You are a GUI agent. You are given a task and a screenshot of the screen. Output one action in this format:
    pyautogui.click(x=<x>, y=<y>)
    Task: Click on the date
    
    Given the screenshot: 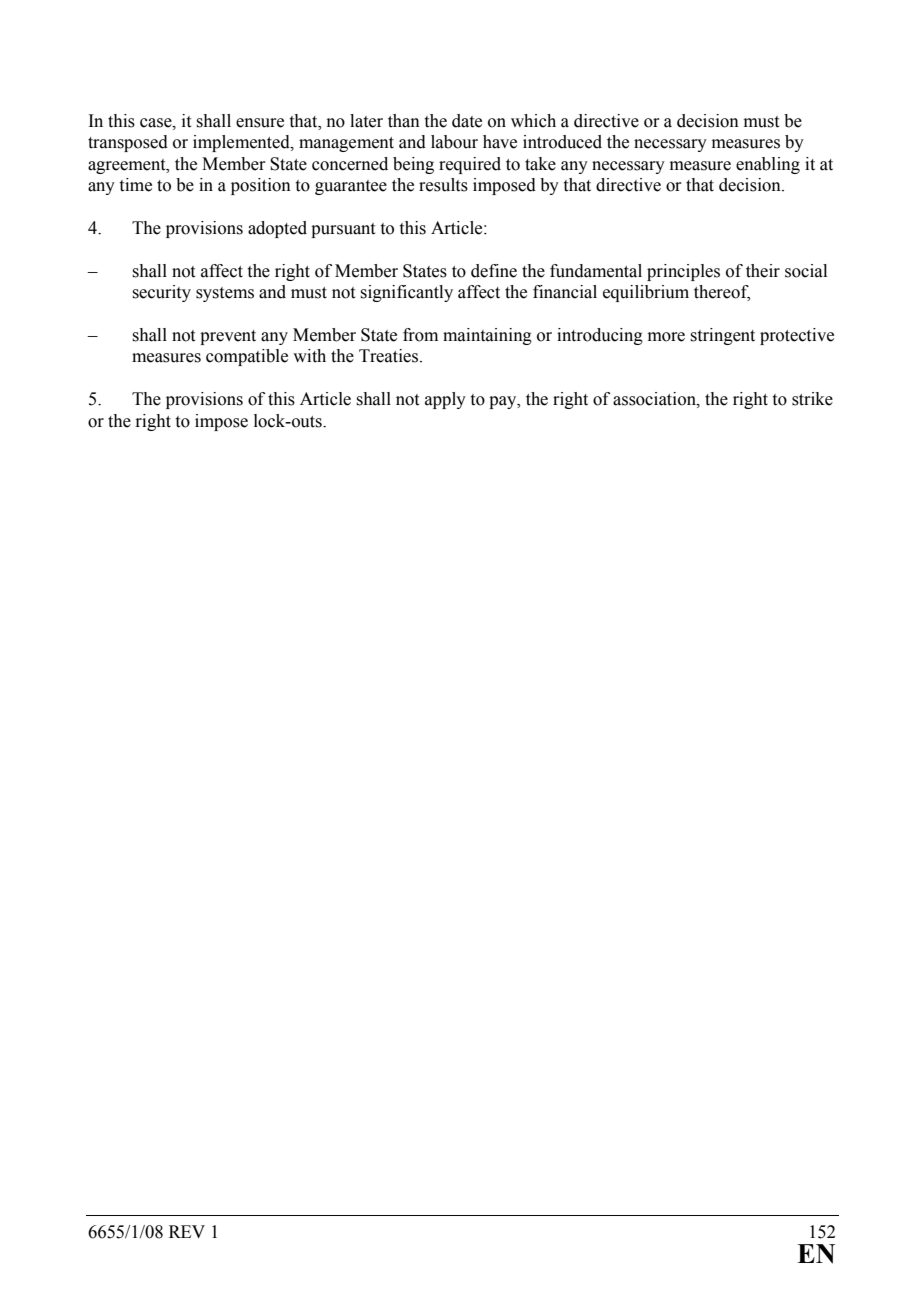 What is the action you would take?
    pyautogui.click(x=467, y=121)
